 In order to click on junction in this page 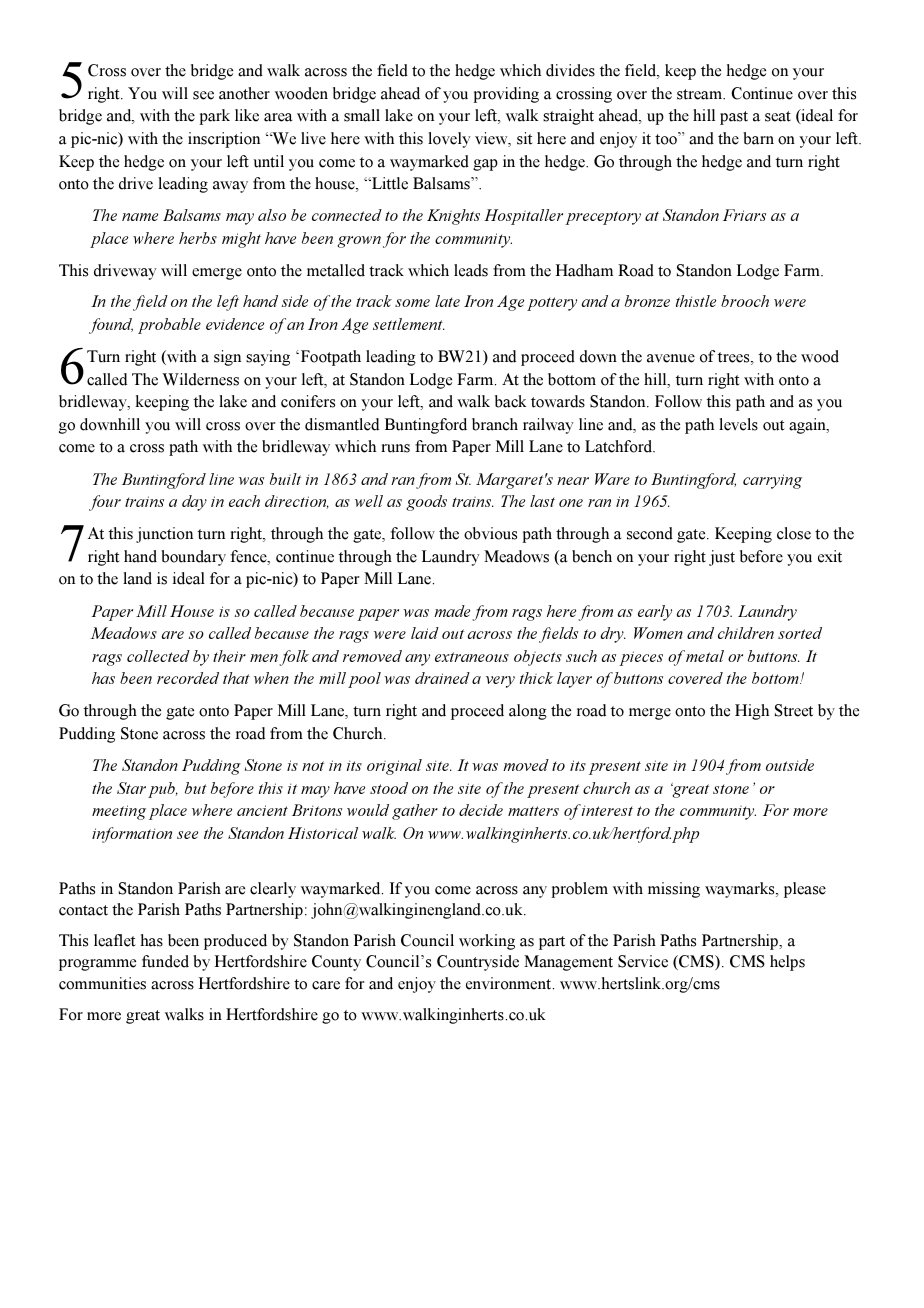, I will do `click(164, 535)`.
